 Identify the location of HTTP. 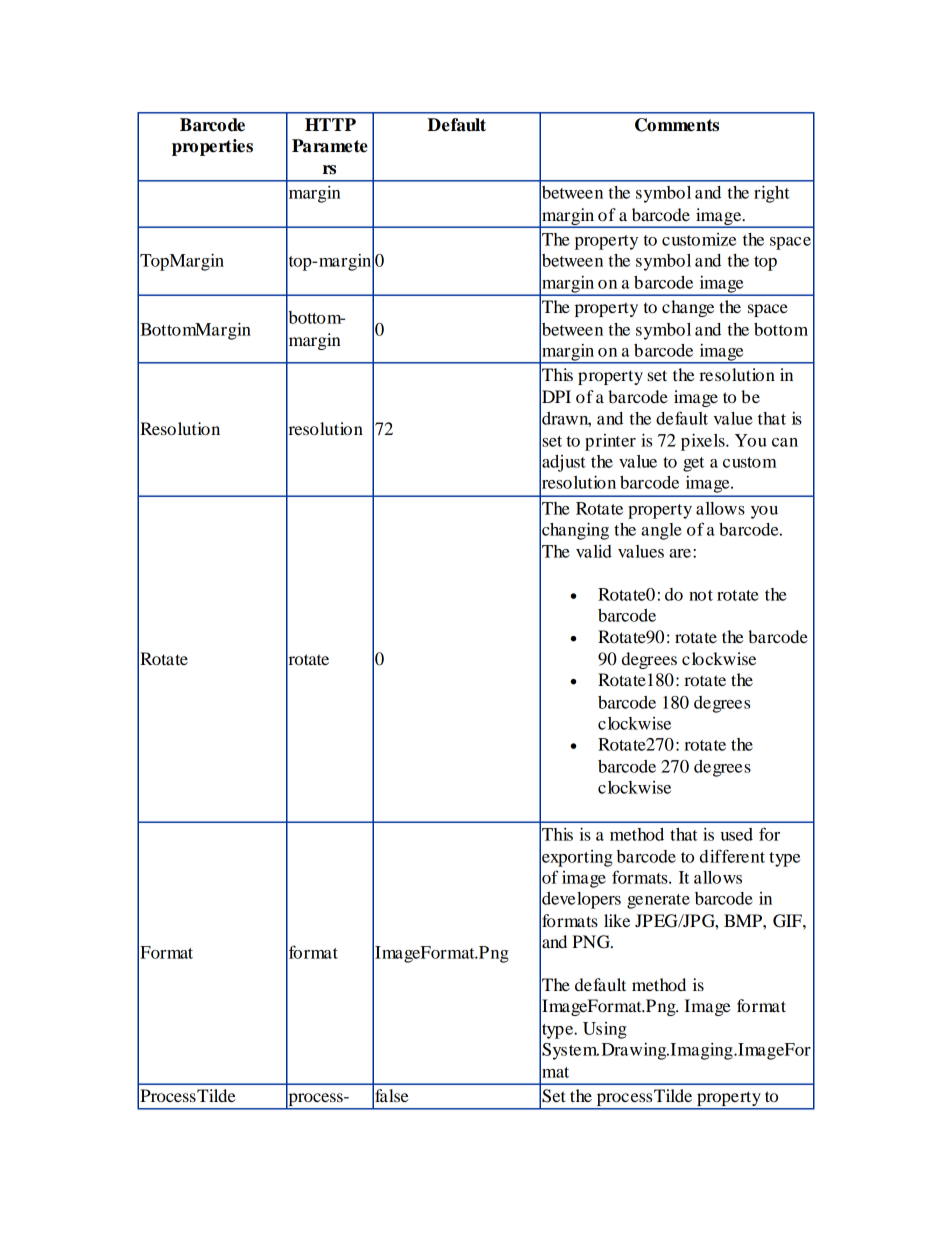
(330, 124).
